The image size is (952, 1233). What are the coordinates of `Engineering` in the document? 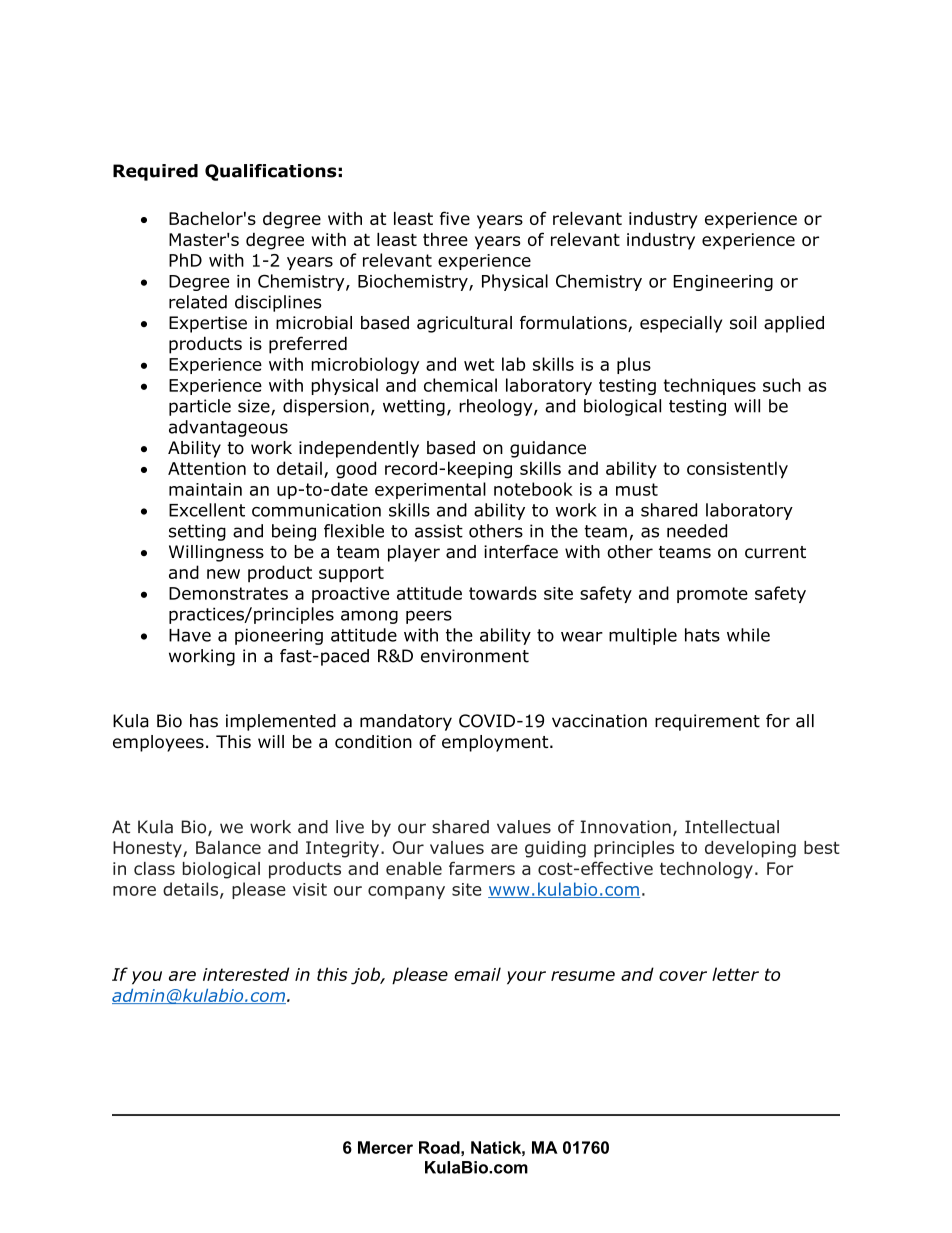 It's located at (723, 283).
